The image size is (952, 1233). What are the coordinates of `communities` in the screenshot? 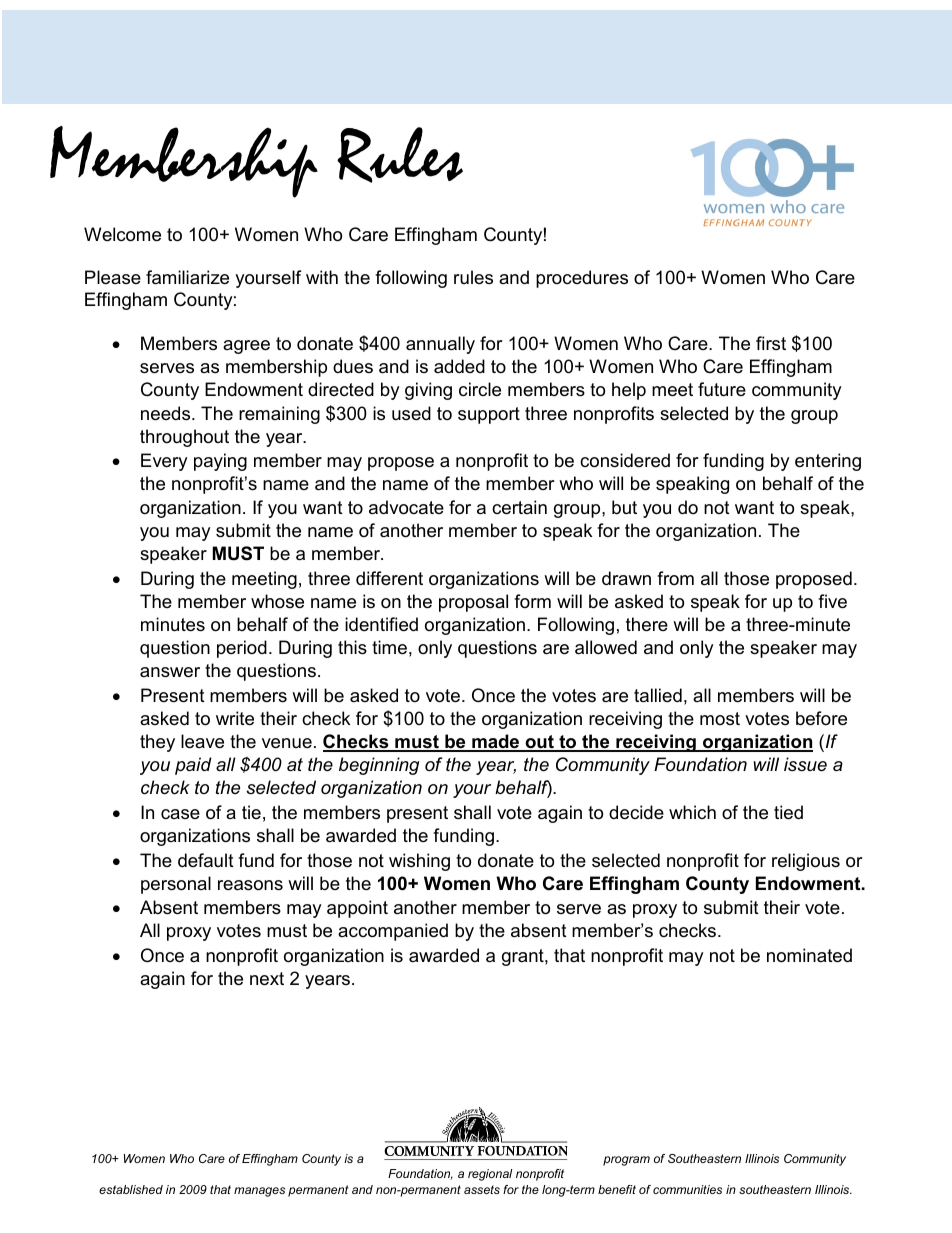 It's located at (687, 1189).
